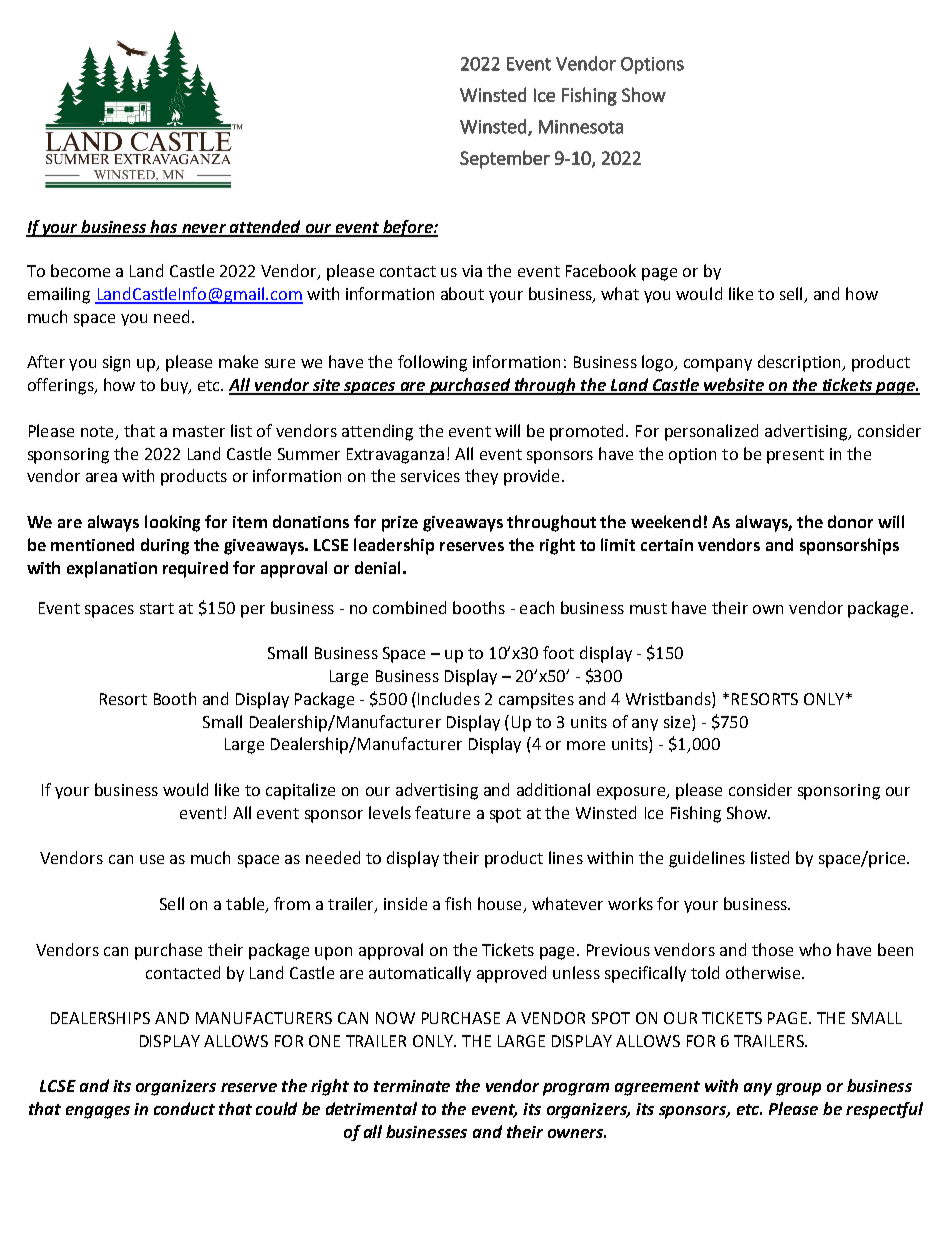  Describe the element at coordinates (505, 159) in the screenshot. I see `September` at that location.
